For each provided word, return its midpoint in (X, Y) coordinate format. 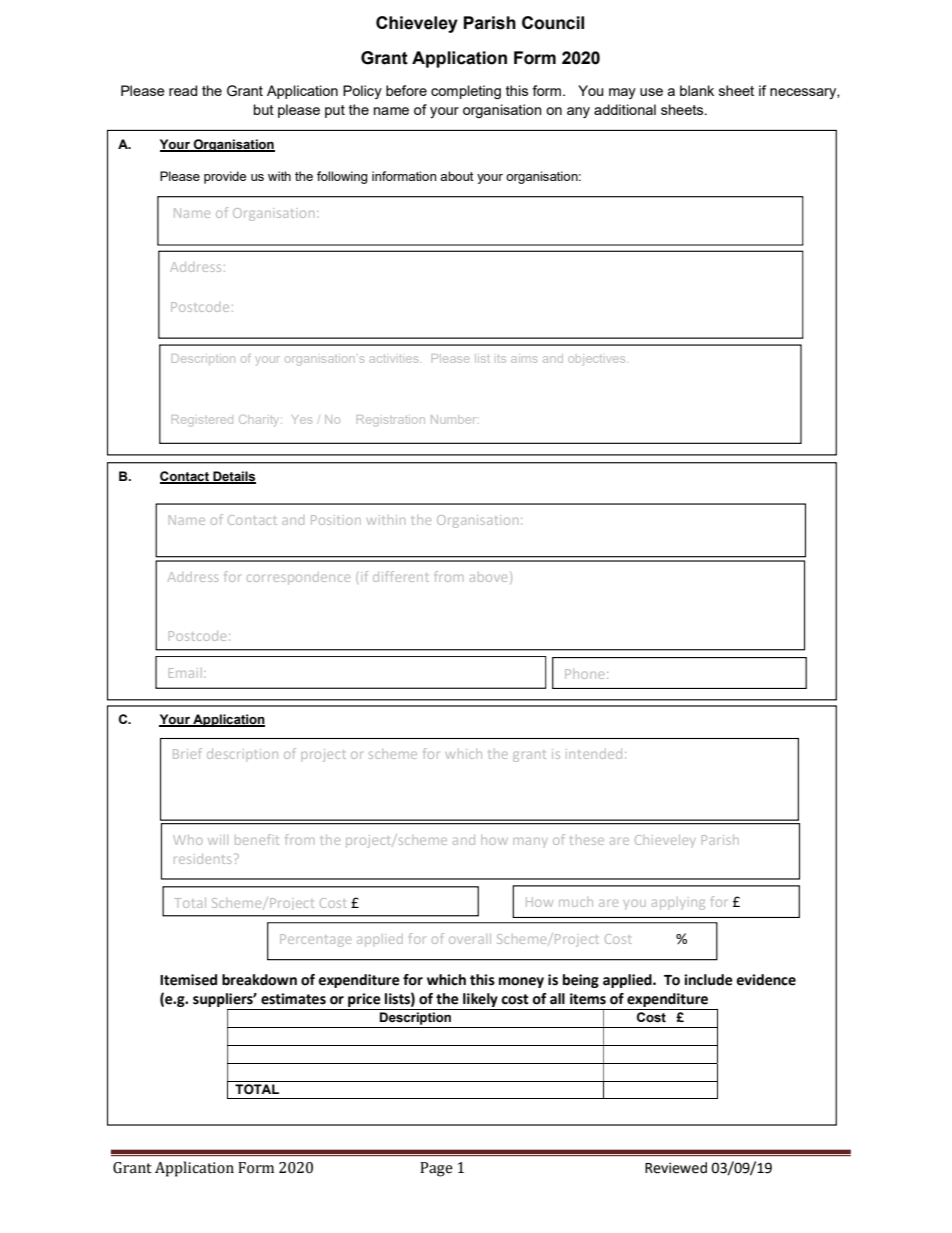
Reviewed (676, 1168)
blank (697, 90)
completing (466, 92)
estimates (293, 999)
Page (436, 1169)
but (264, 109)
